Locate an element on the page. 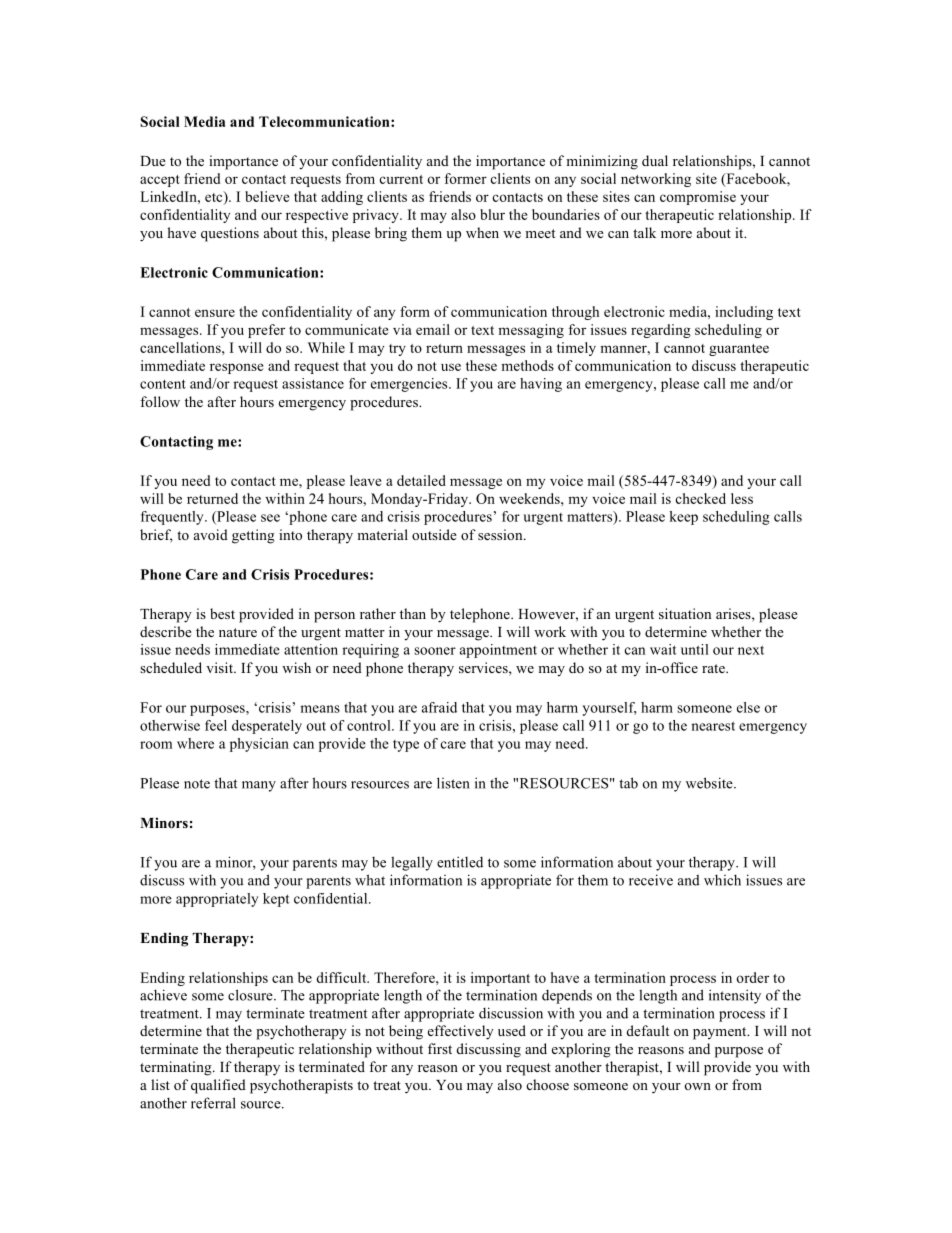 The height and width of the document is (1233, 952). sooner is located at coordinates (435, 651).
